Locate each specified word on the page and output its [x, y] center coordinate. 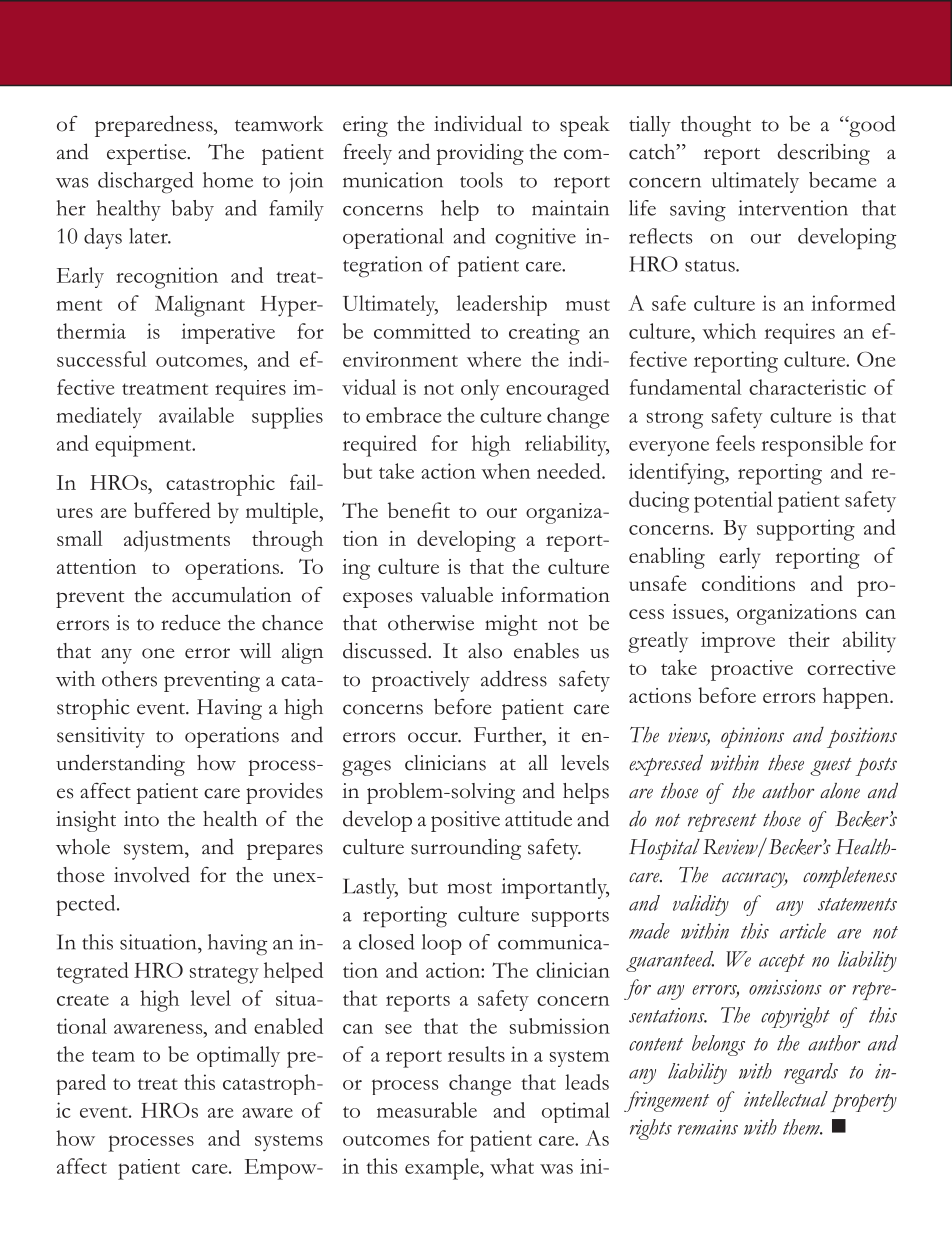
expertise [148, 154]
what [512, 1166]
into [141, 819]
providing [480, 154]
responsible [812, 446]
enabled [288, 1026]
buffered [172, 510]
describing [824, 154]
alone [840, 791]
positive [465, 821]
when [505, 471]
